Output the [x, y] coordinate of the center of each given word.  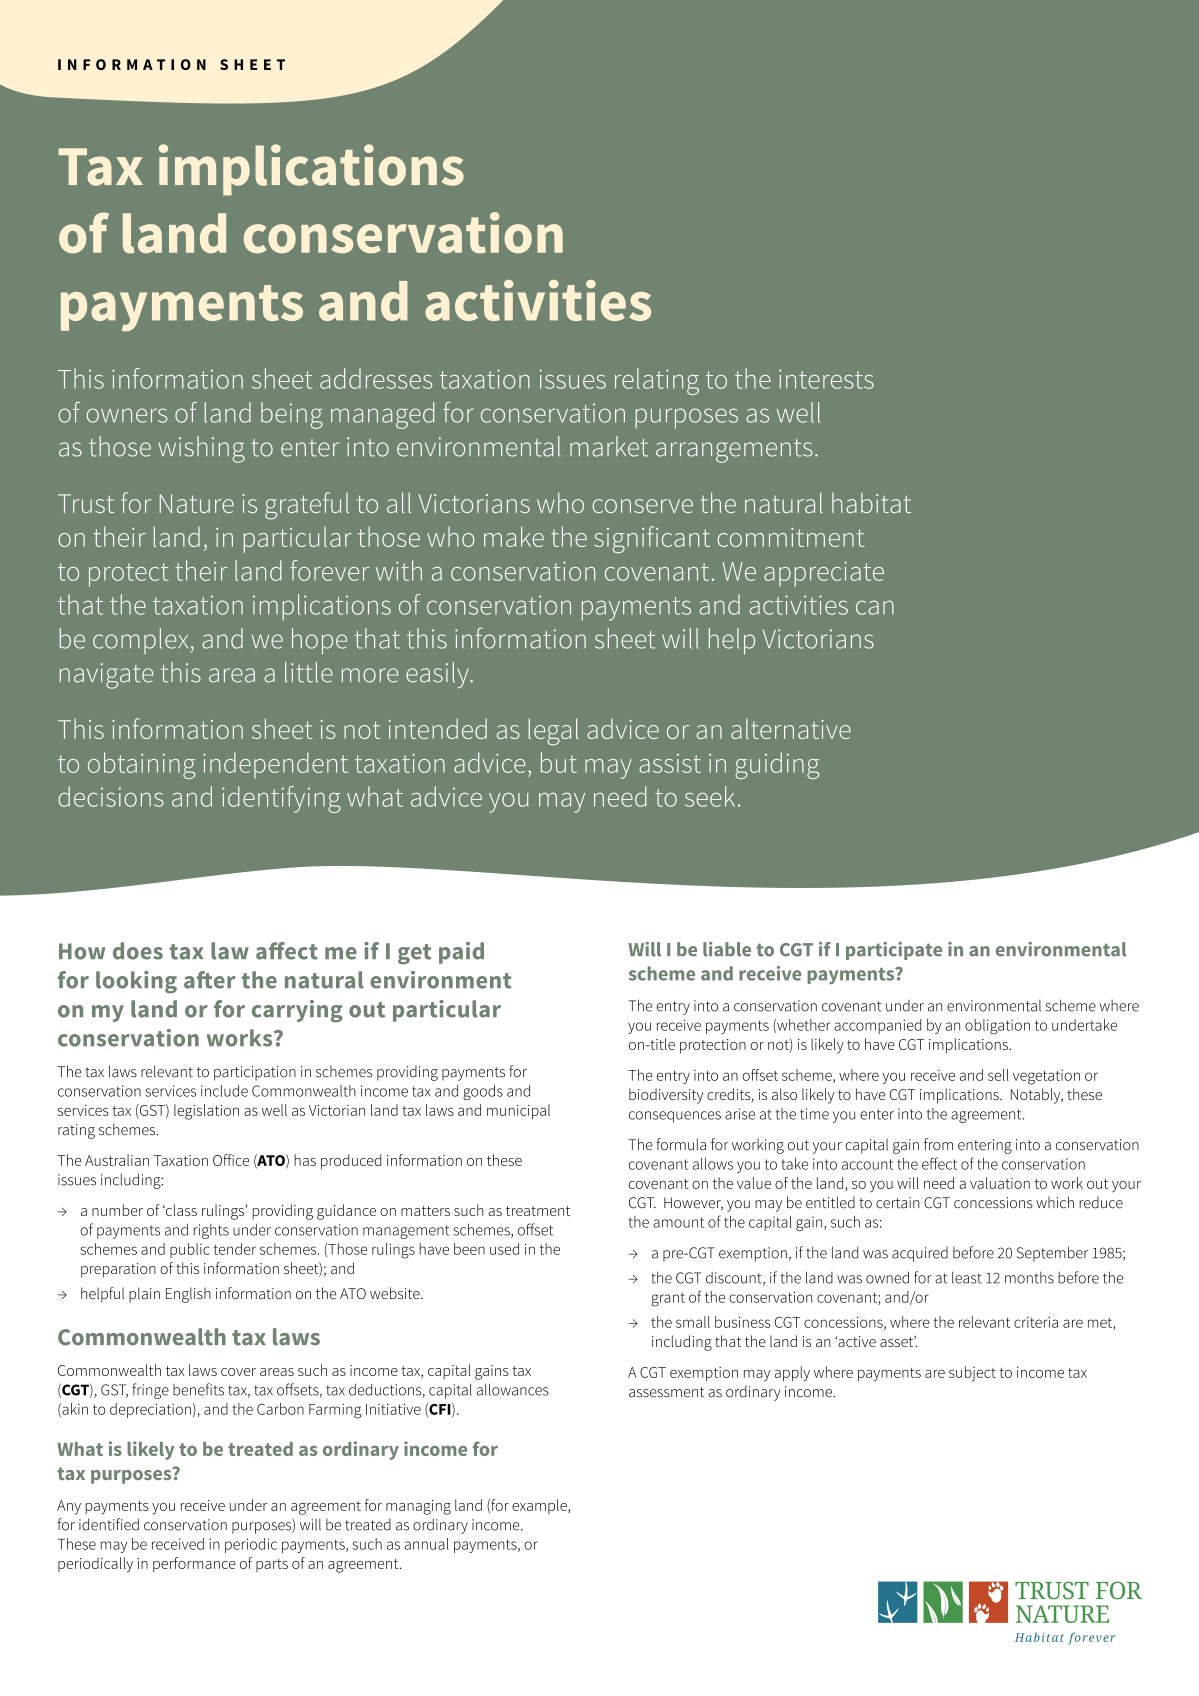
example [540, 1506]
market [609, 446]
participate [894, 951]
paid [461, 953]
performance [194, 1564]
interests [826, 379]
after [209, 980]
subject [972, 1374]
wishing [201, 449]
